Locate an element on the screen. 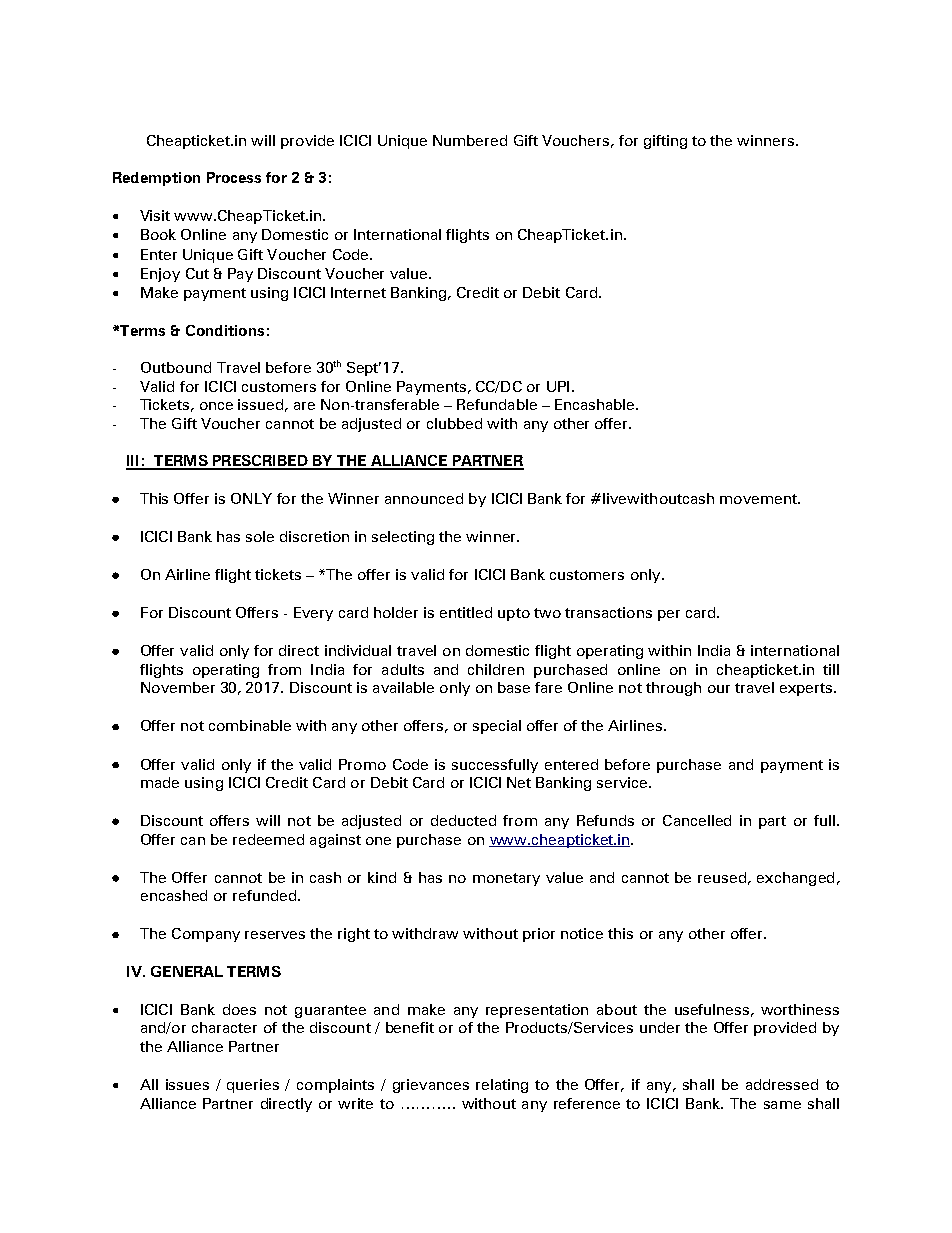 The height and width of the screenshot is (1233, 952). issues is located at coordinates (187, 1084).
